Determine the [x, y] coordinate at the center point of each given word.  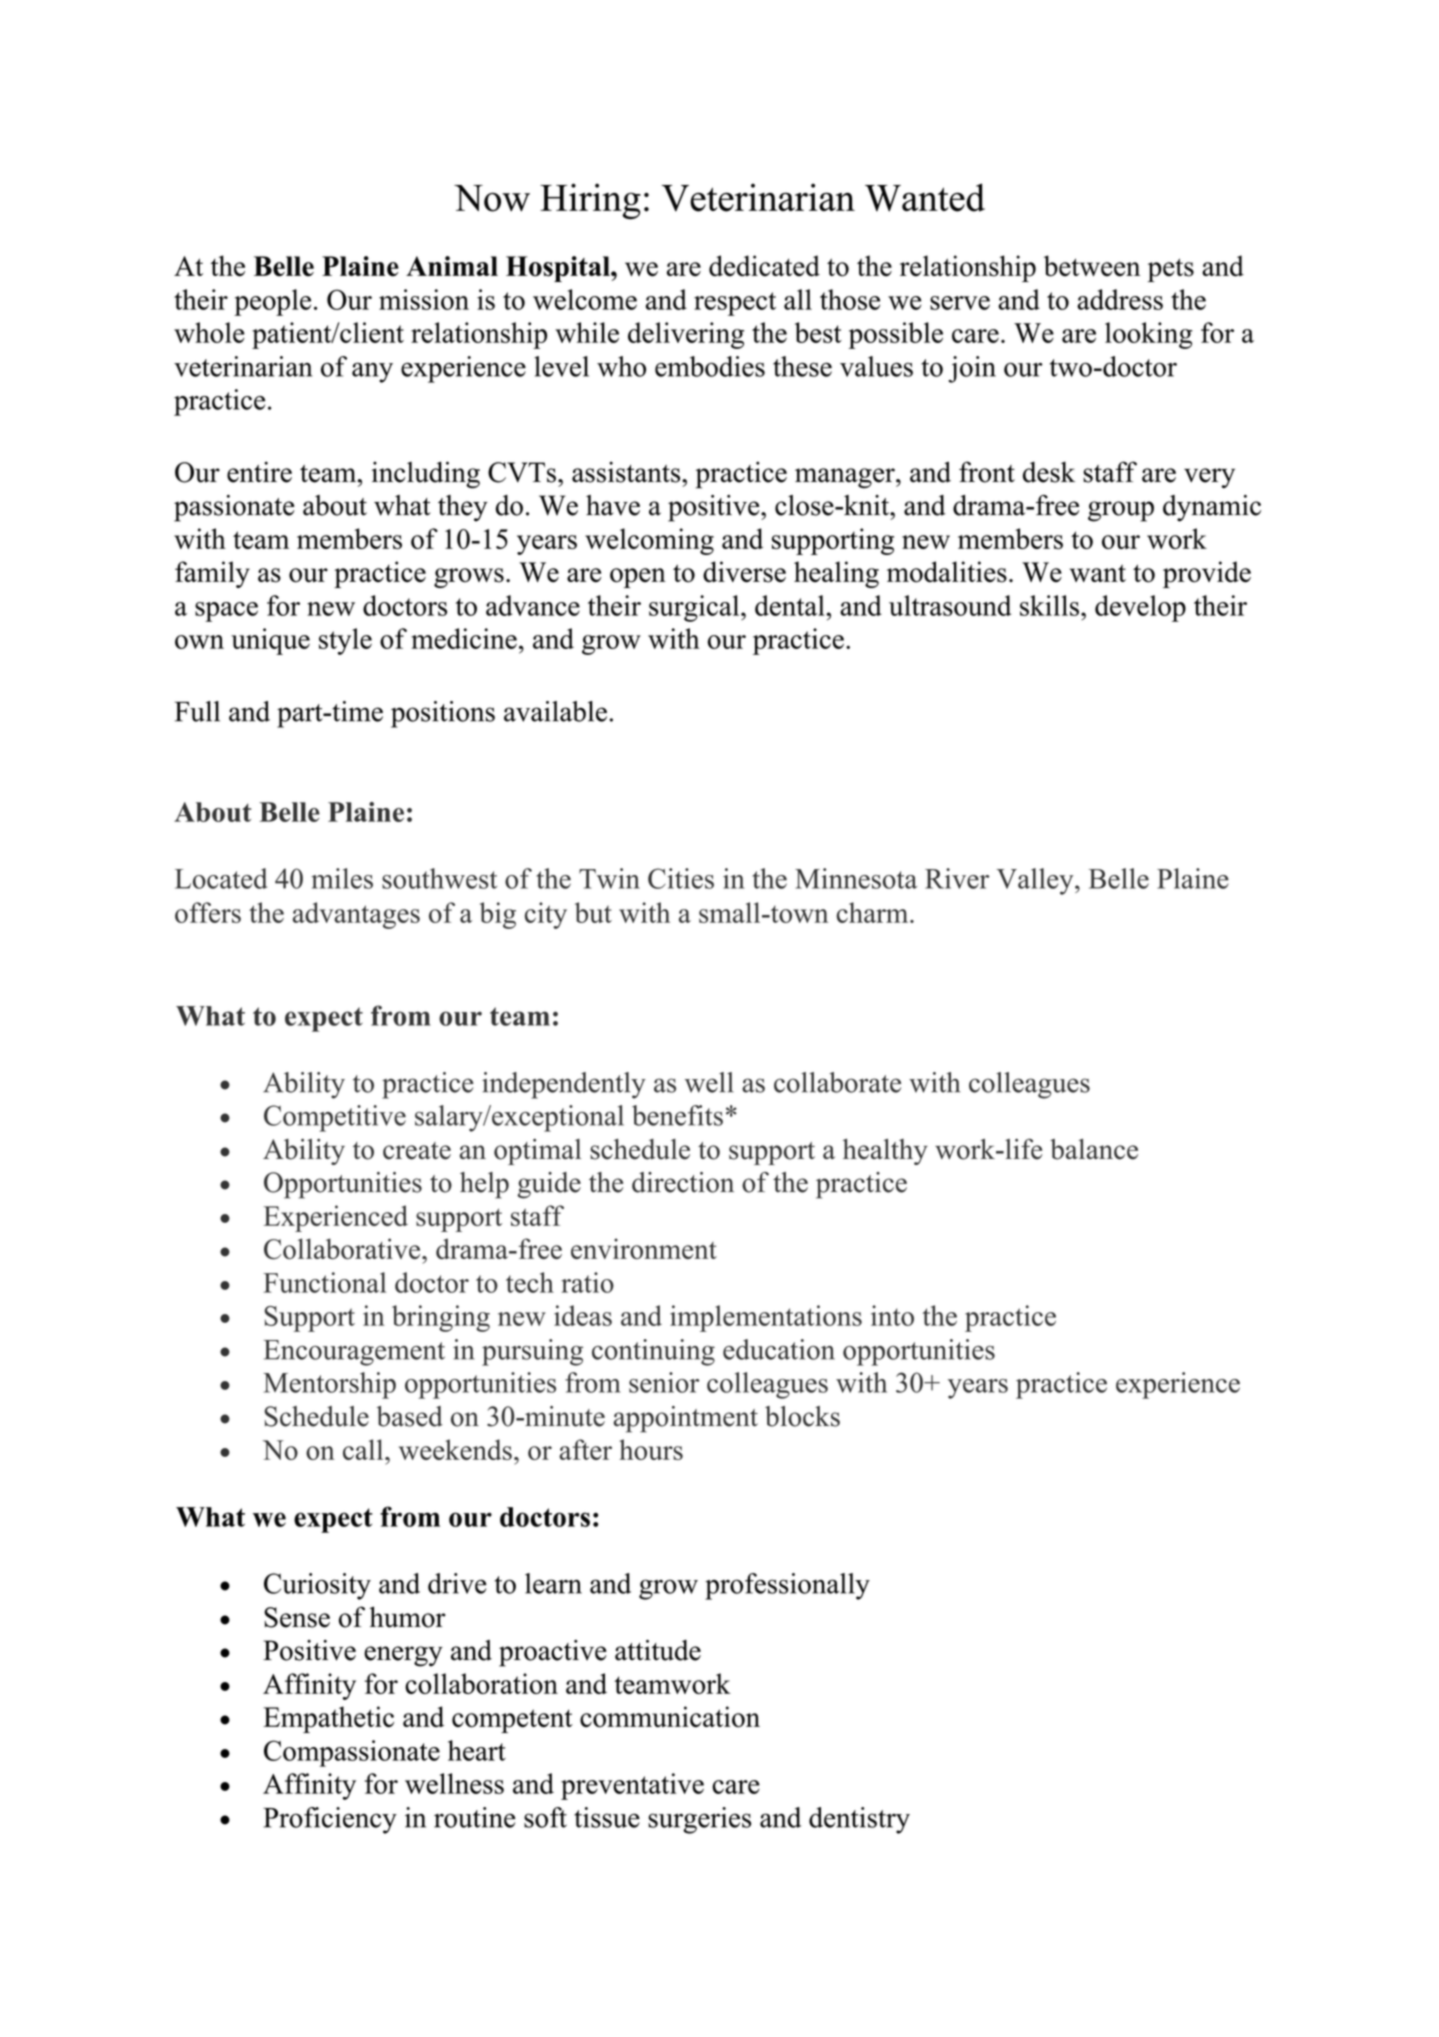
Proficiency [330, 1820]
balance [1094, 1149]
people [272, 302]
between [1092, 266]
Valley [1036, 881]
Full [197, 711]
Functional [324, 1282]
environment [644, 1248]
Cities [681, 878]
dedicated [764, 266]
